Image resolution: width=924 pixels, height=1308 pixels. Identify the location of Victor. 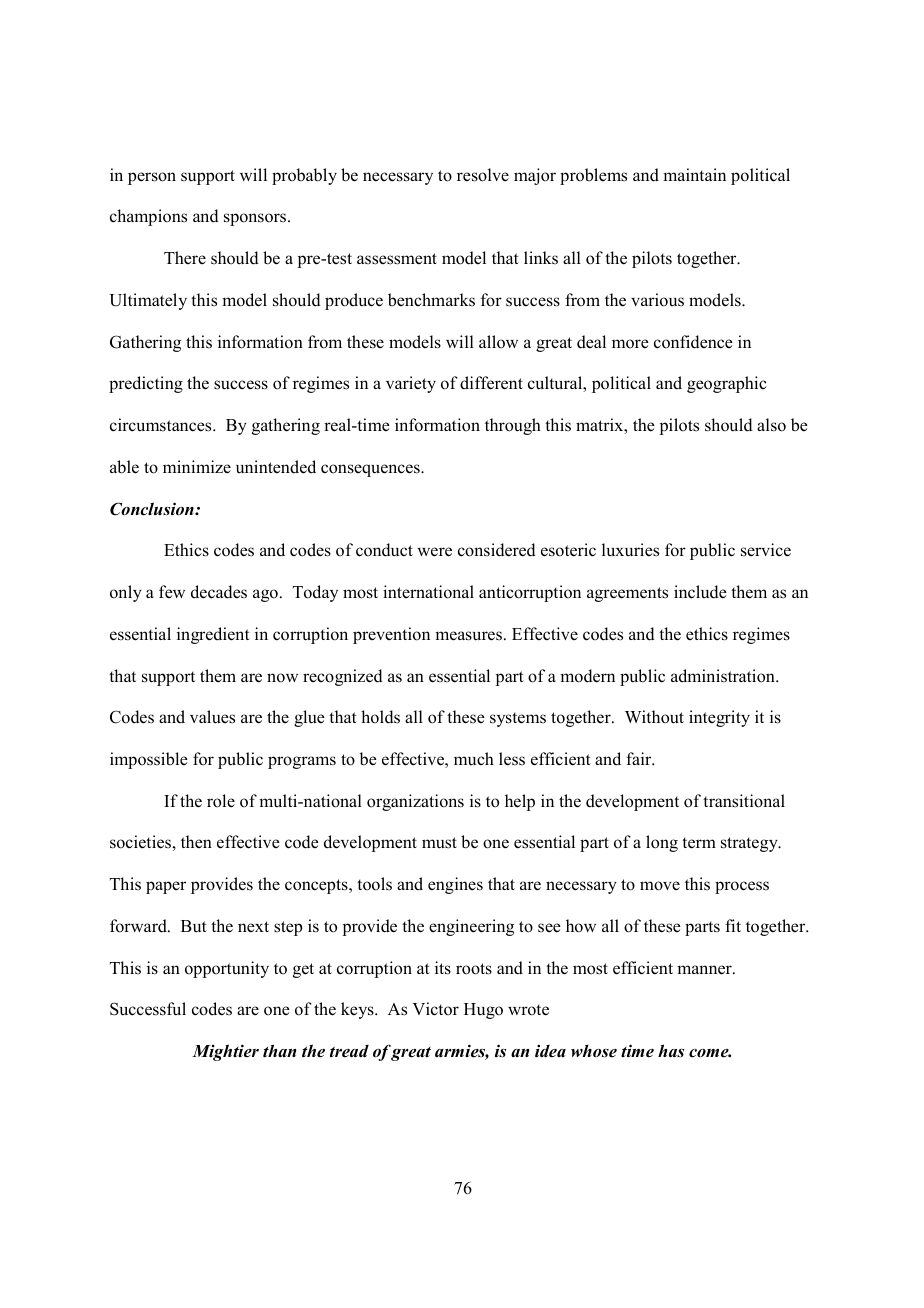
(435, 1009).
